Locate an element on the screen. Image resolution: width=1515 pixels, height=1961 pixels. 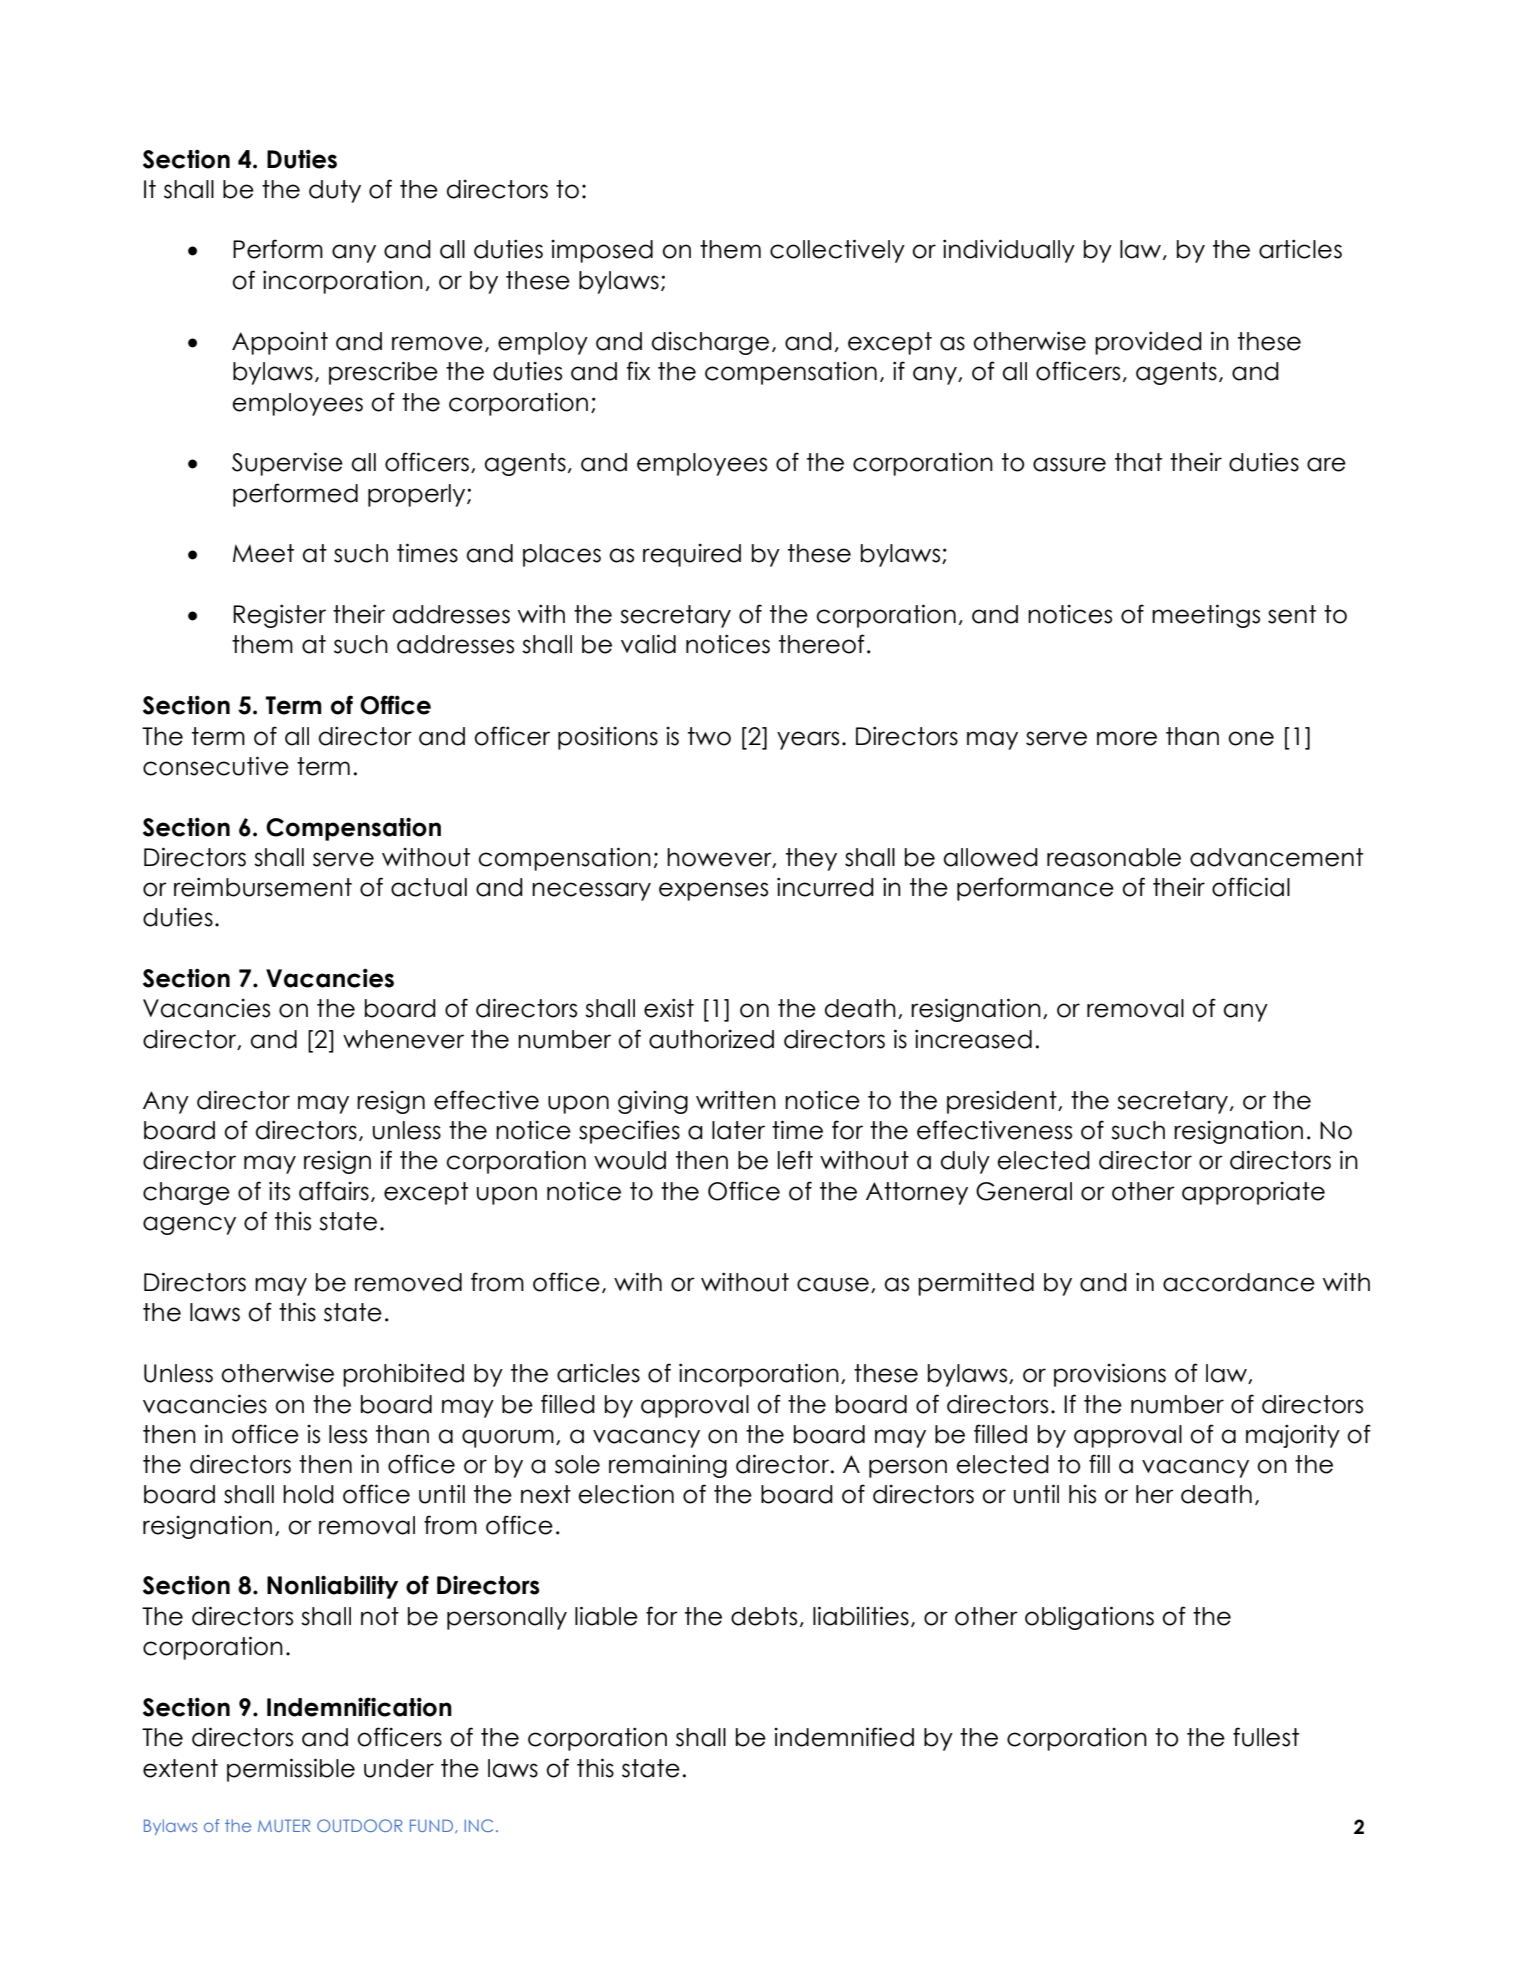
provisions is located at coordinates (1110, 1375).
